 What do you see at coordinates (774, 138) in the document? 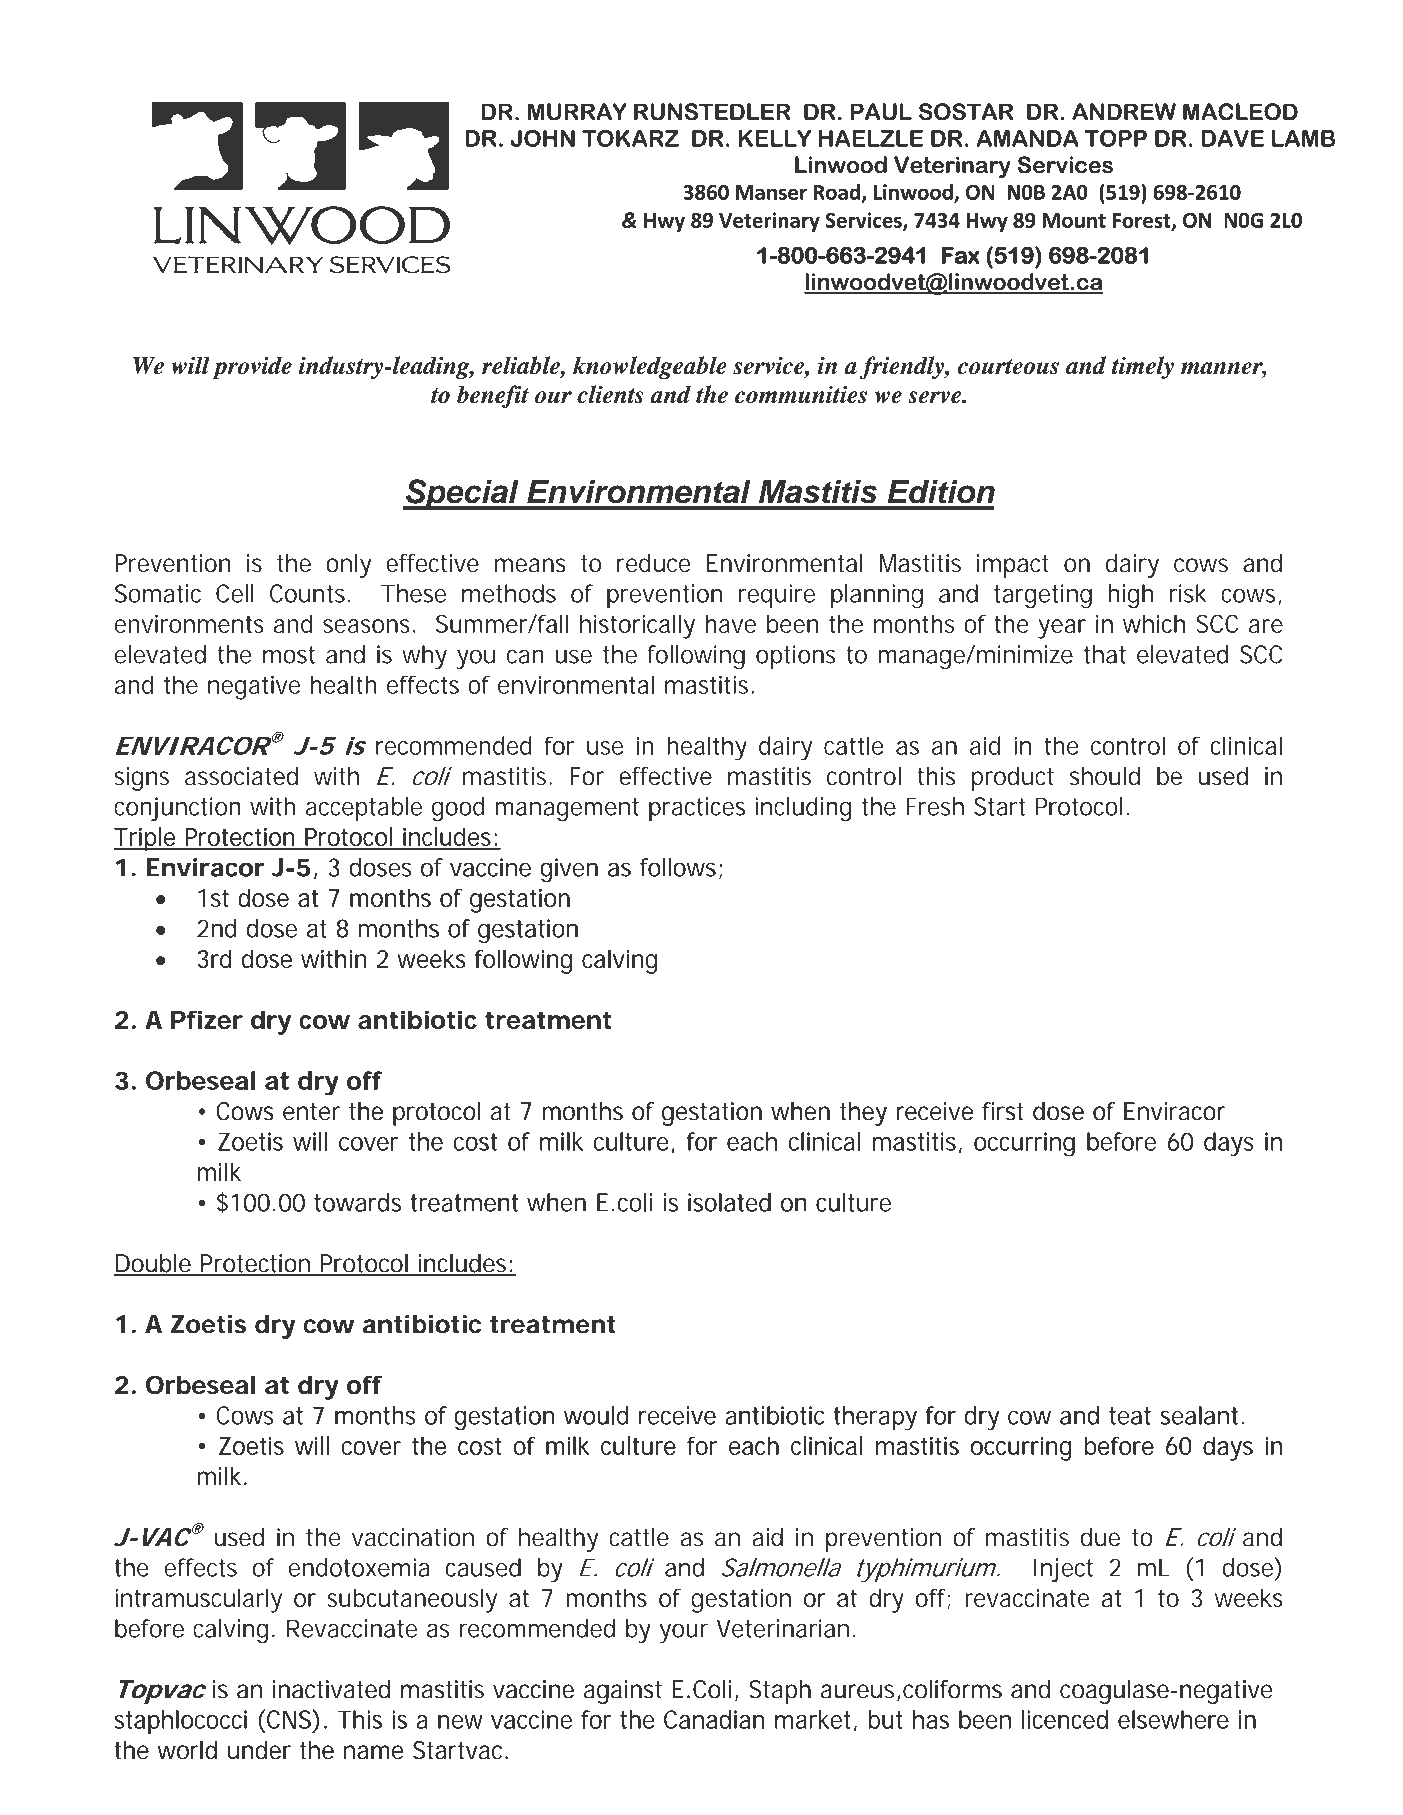
I see `KELLY` at bounding box center [774, 138].
